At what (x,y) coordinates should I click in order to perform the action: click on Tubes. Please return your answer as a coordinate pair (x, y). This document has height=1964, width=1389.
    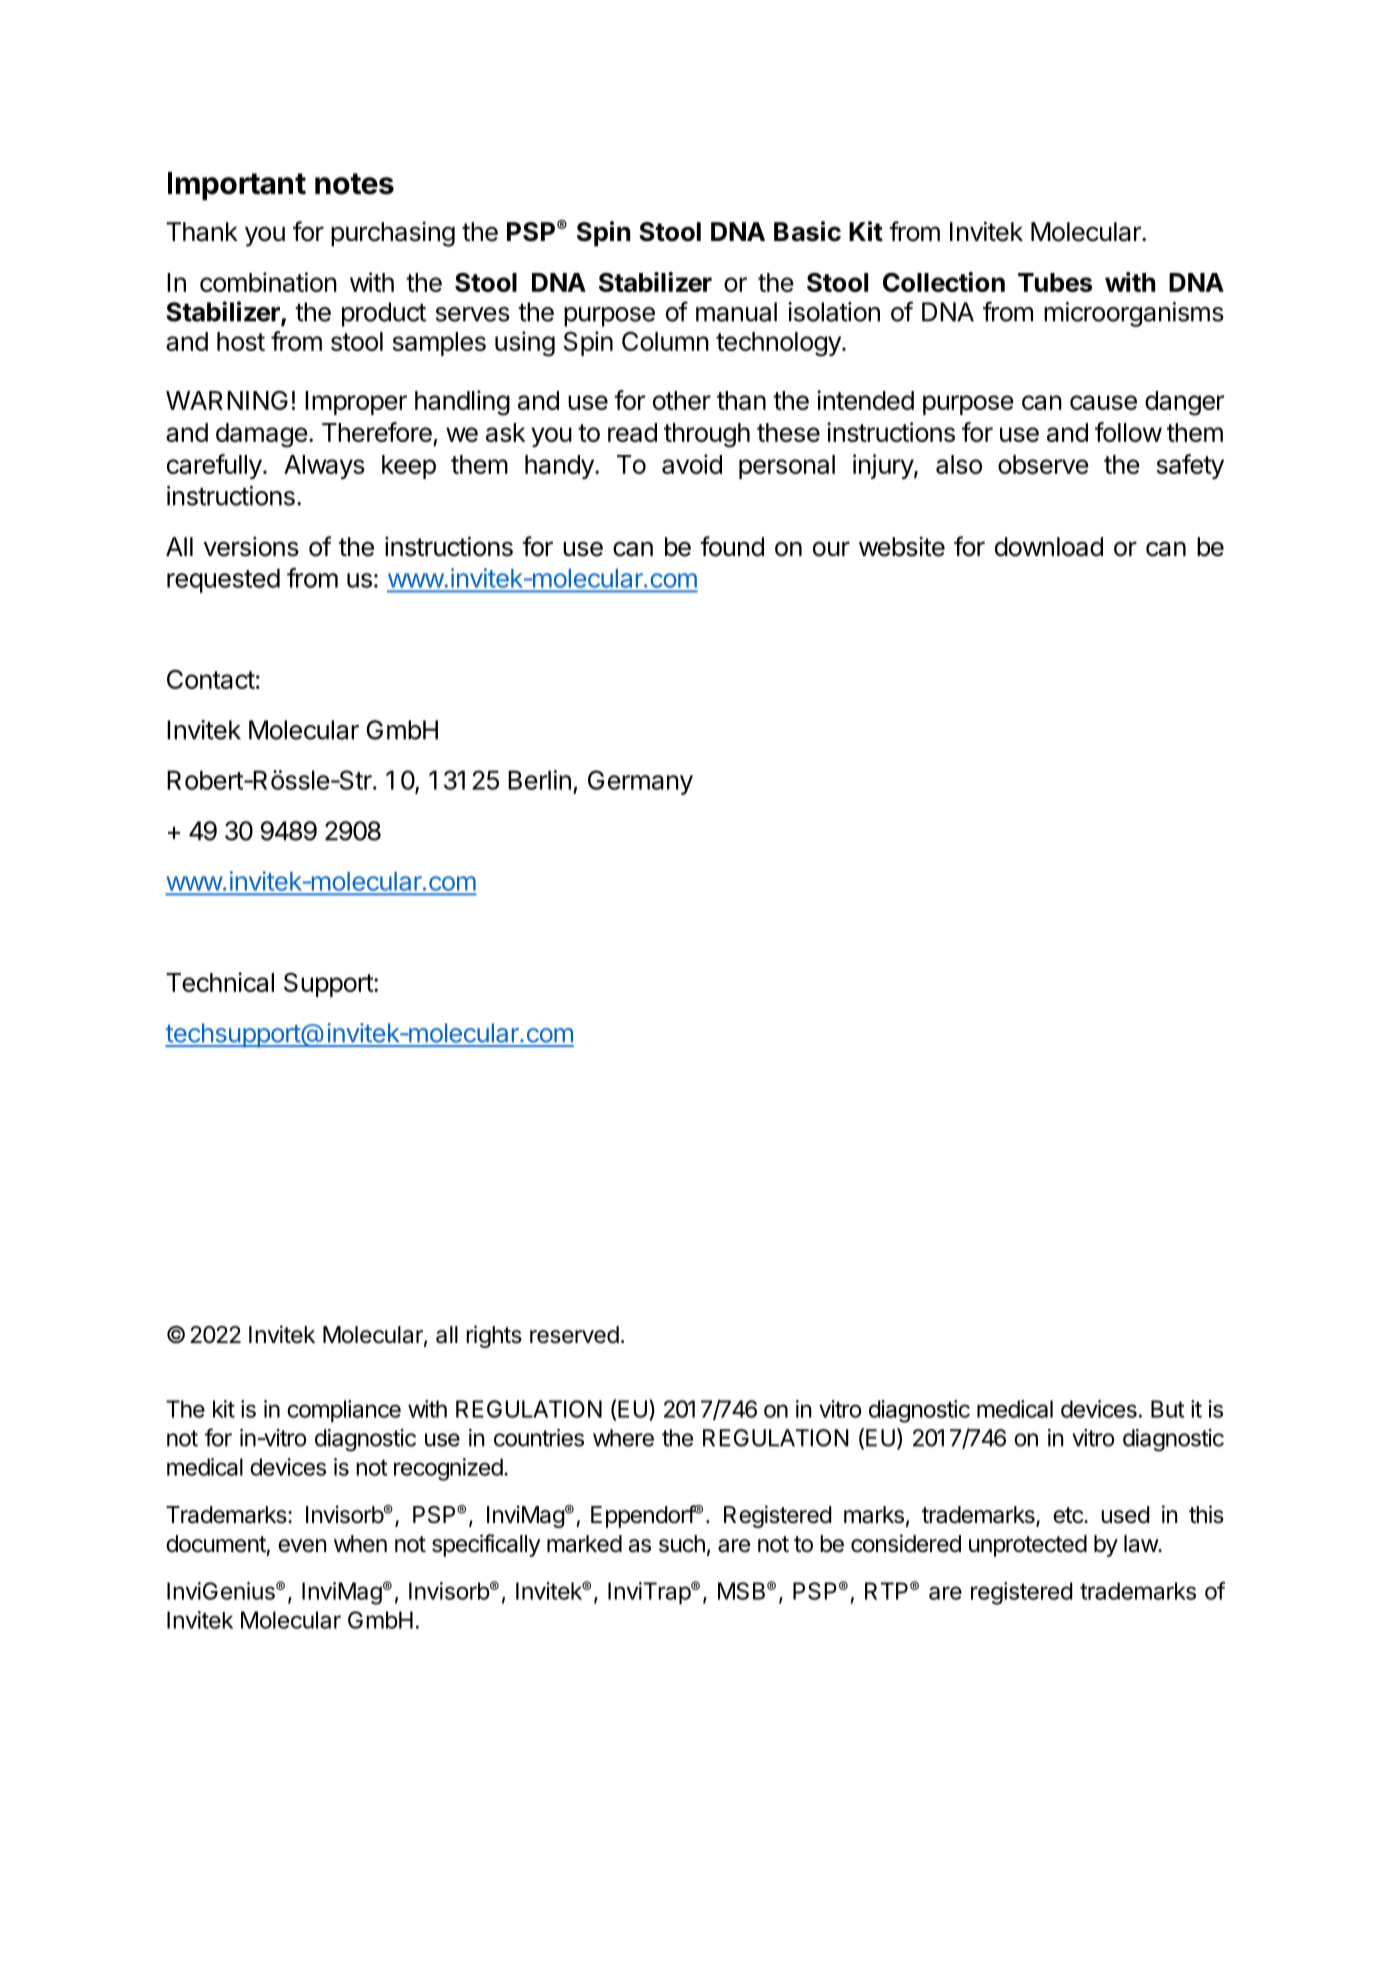
    Looking at the image, I should click on (1055, 282).
